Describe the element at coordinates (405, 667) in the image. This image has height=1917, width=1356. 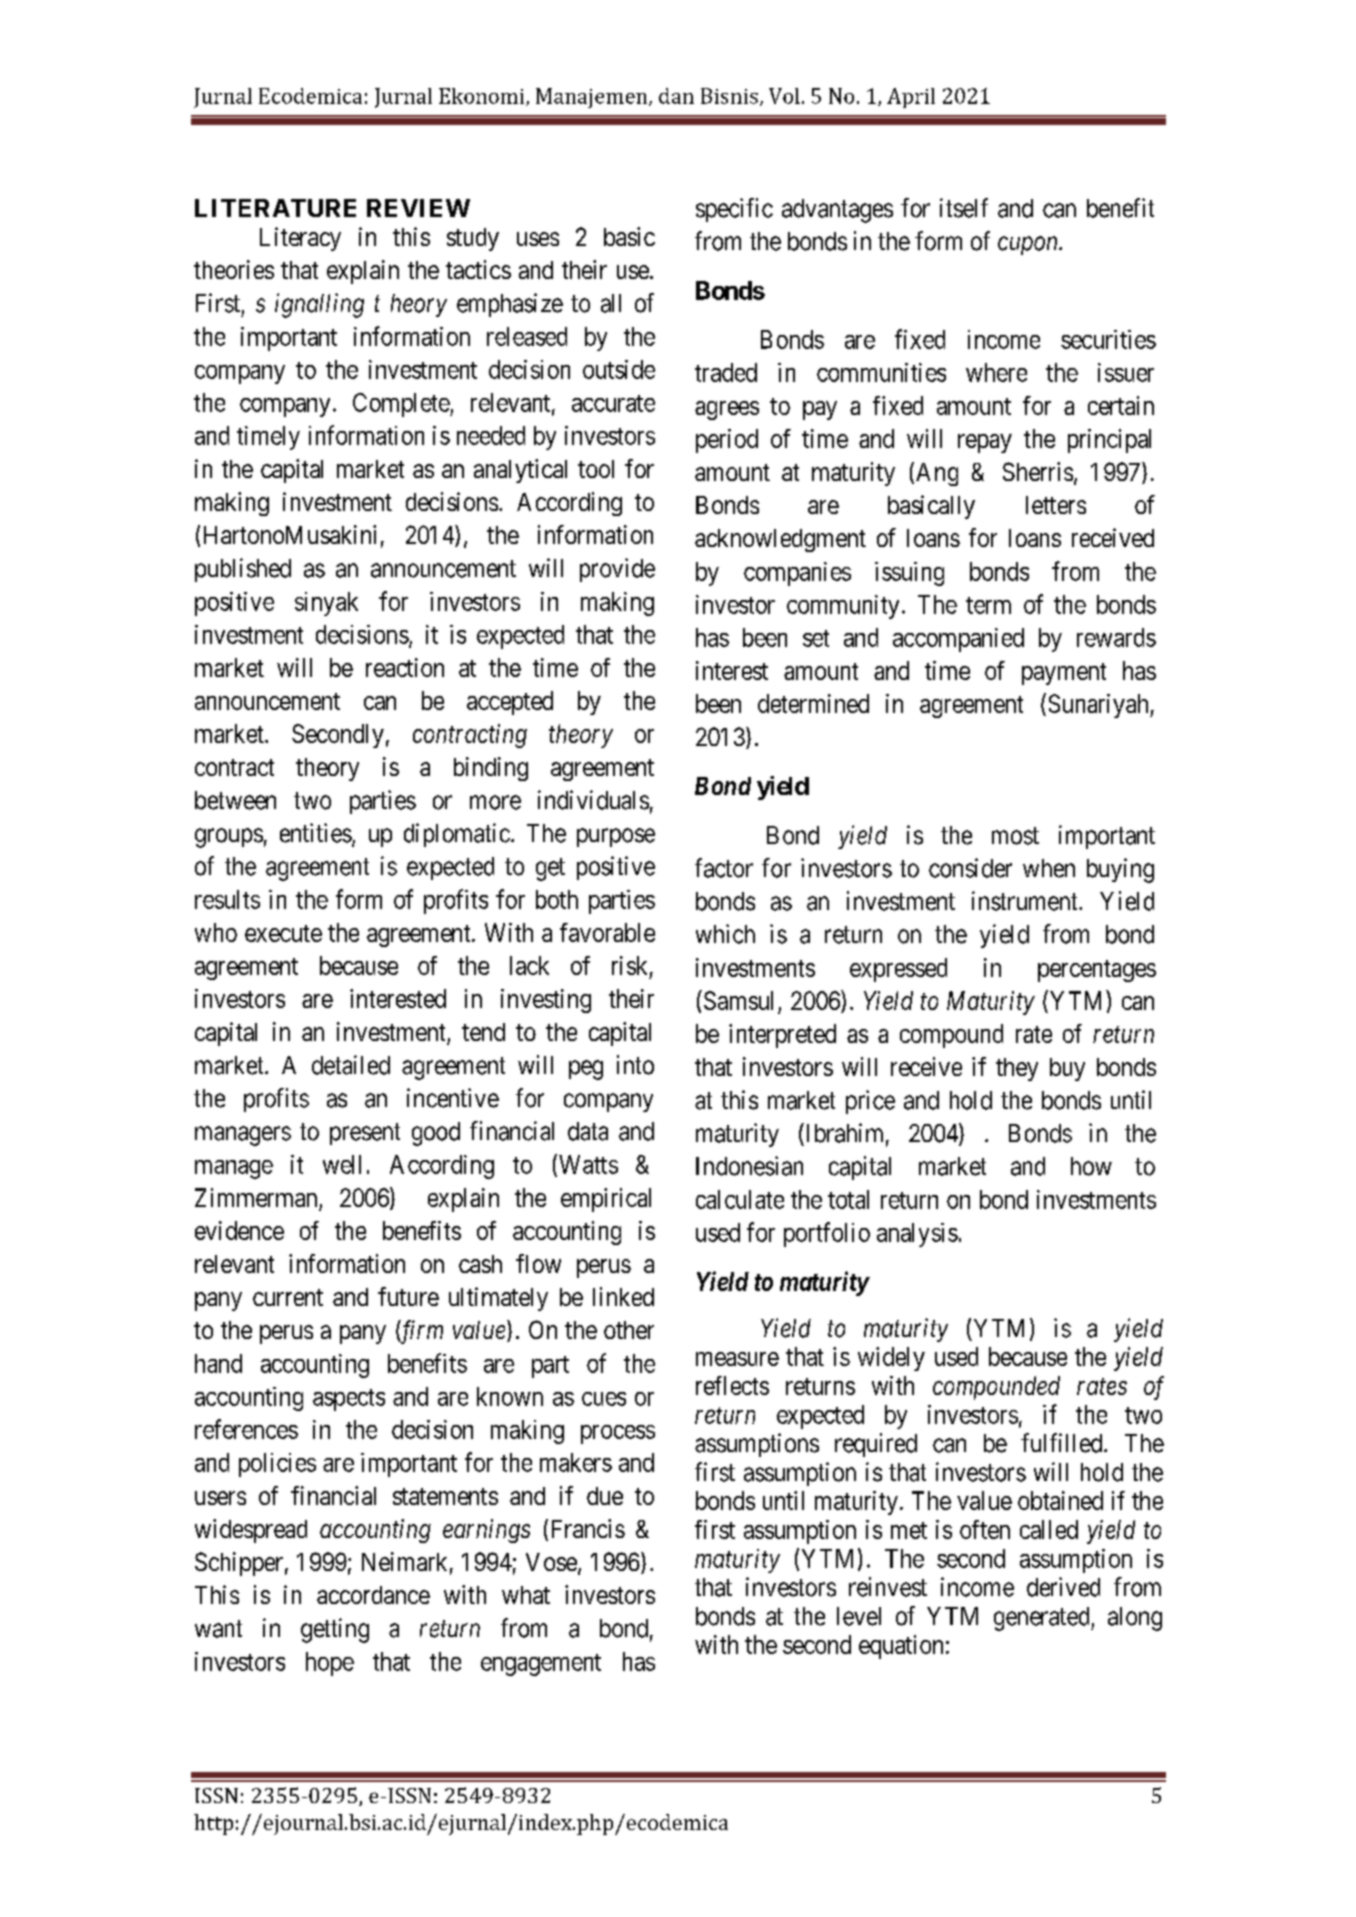
I see `reaction` at that location.
